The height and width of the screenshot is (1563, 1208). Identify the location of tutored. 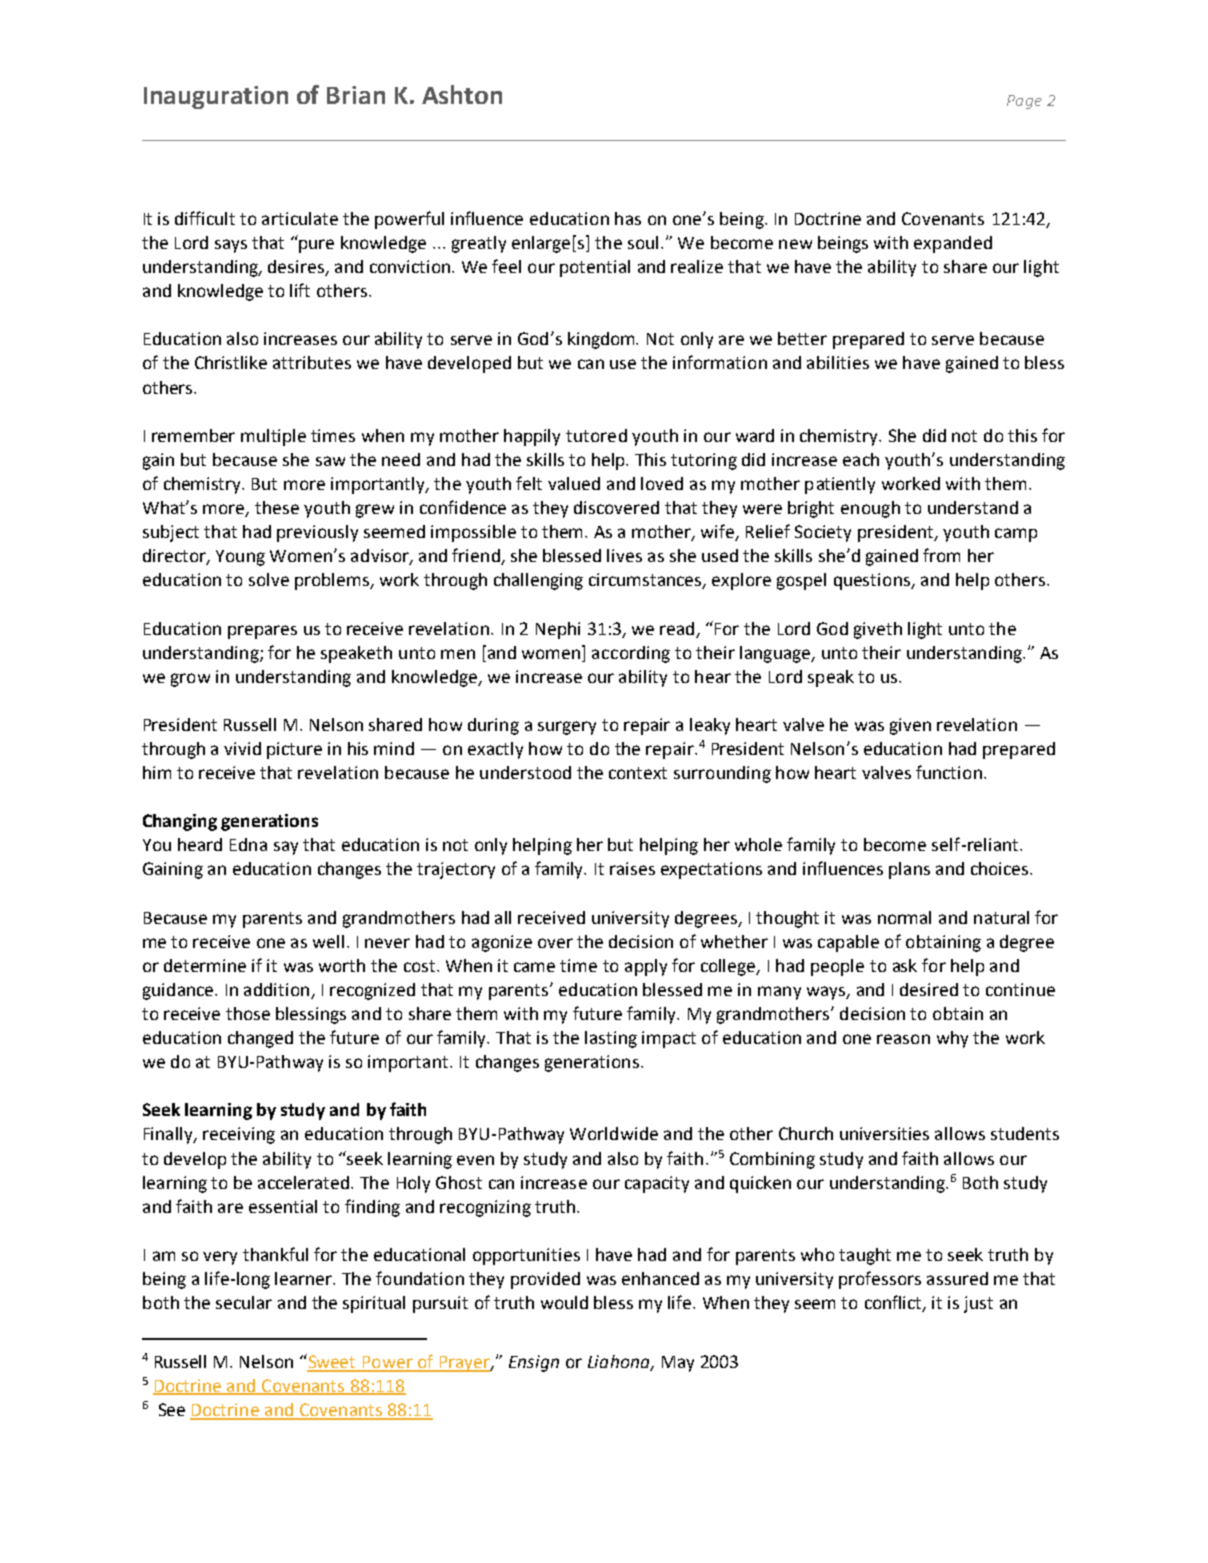
(596, 435).
